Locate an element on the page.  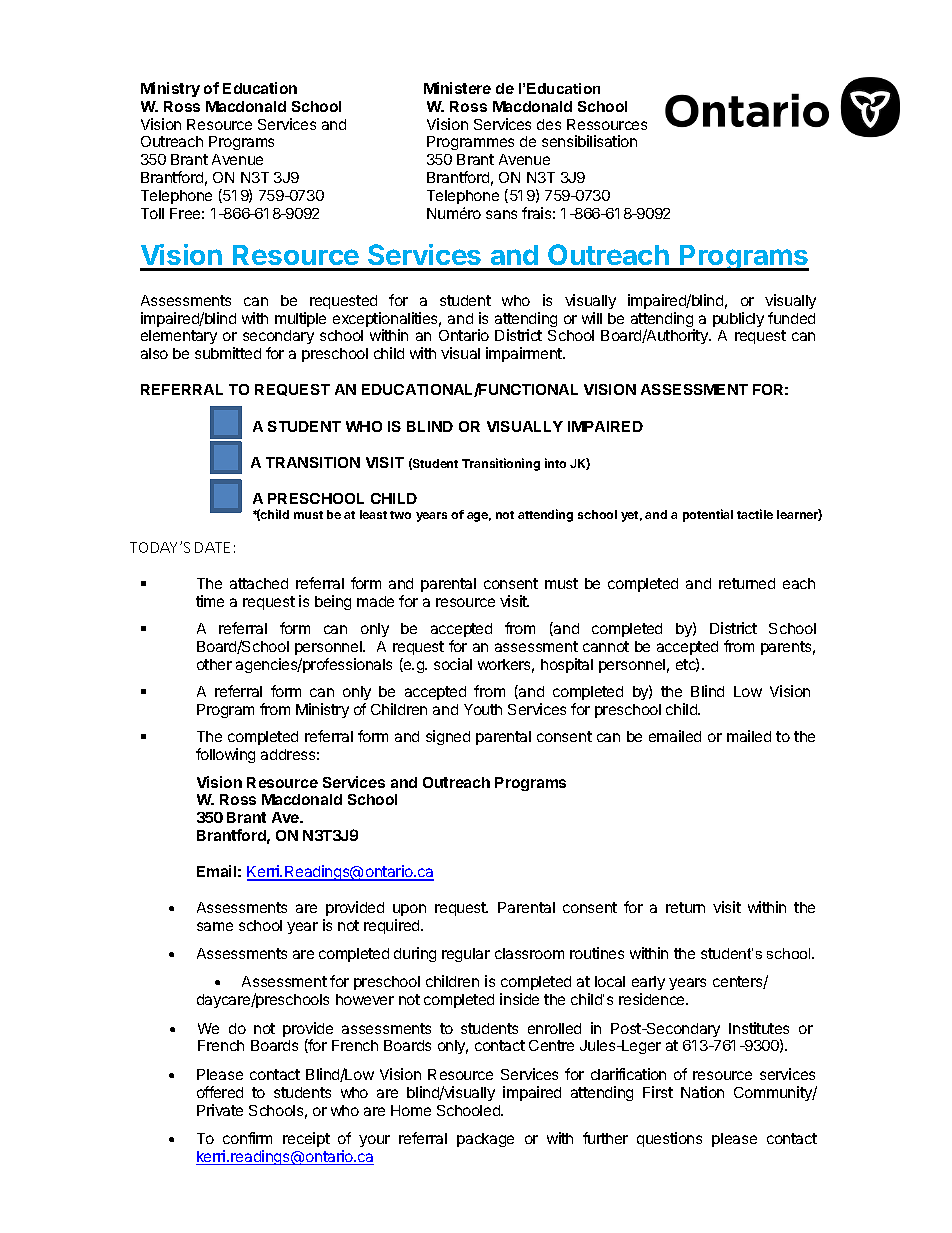
Private is located at coordinates (220, 1110).
